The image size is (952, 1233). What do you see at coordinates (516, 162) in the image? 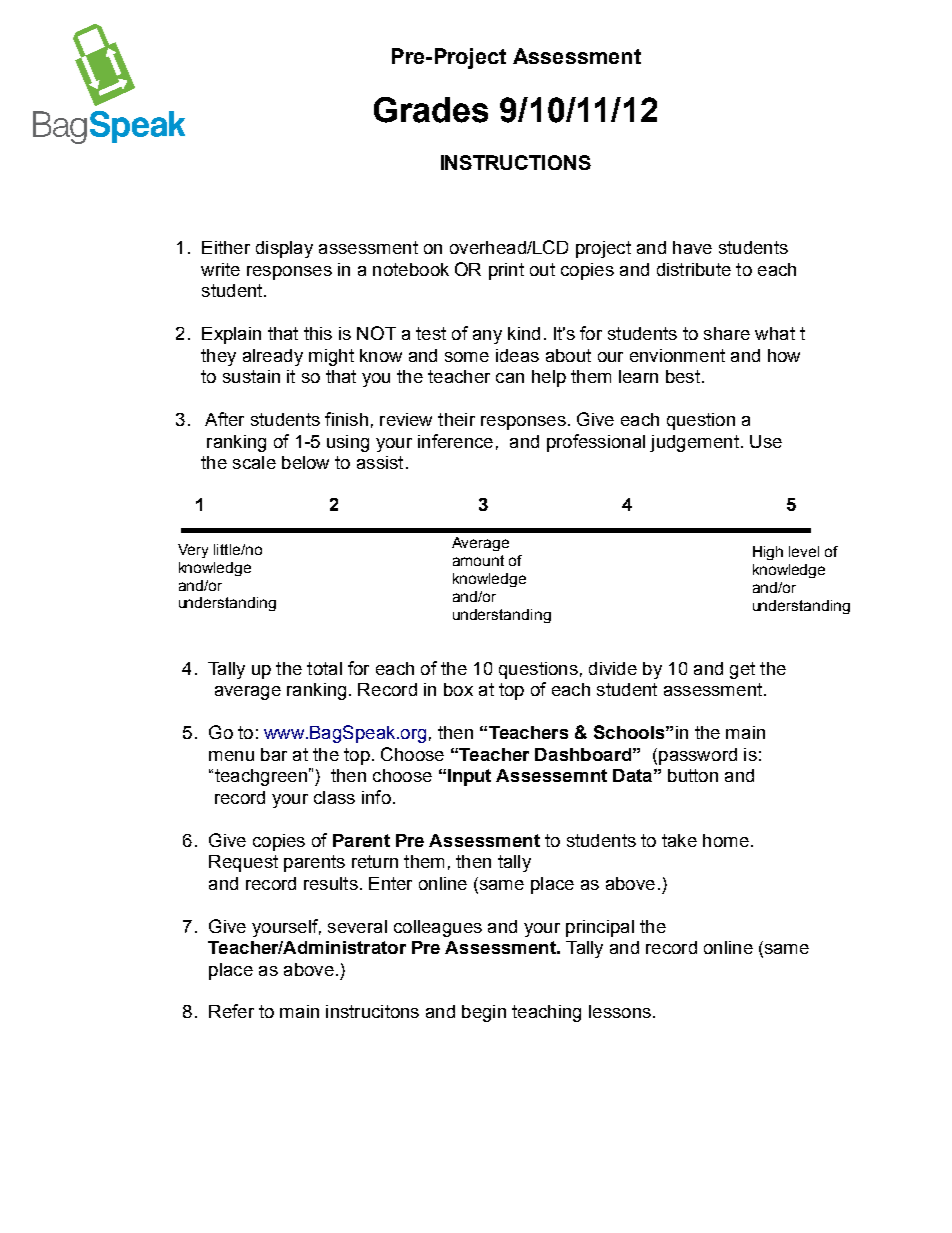
I see `INSTRUCTIONS` at bounding box center [516, 162].
